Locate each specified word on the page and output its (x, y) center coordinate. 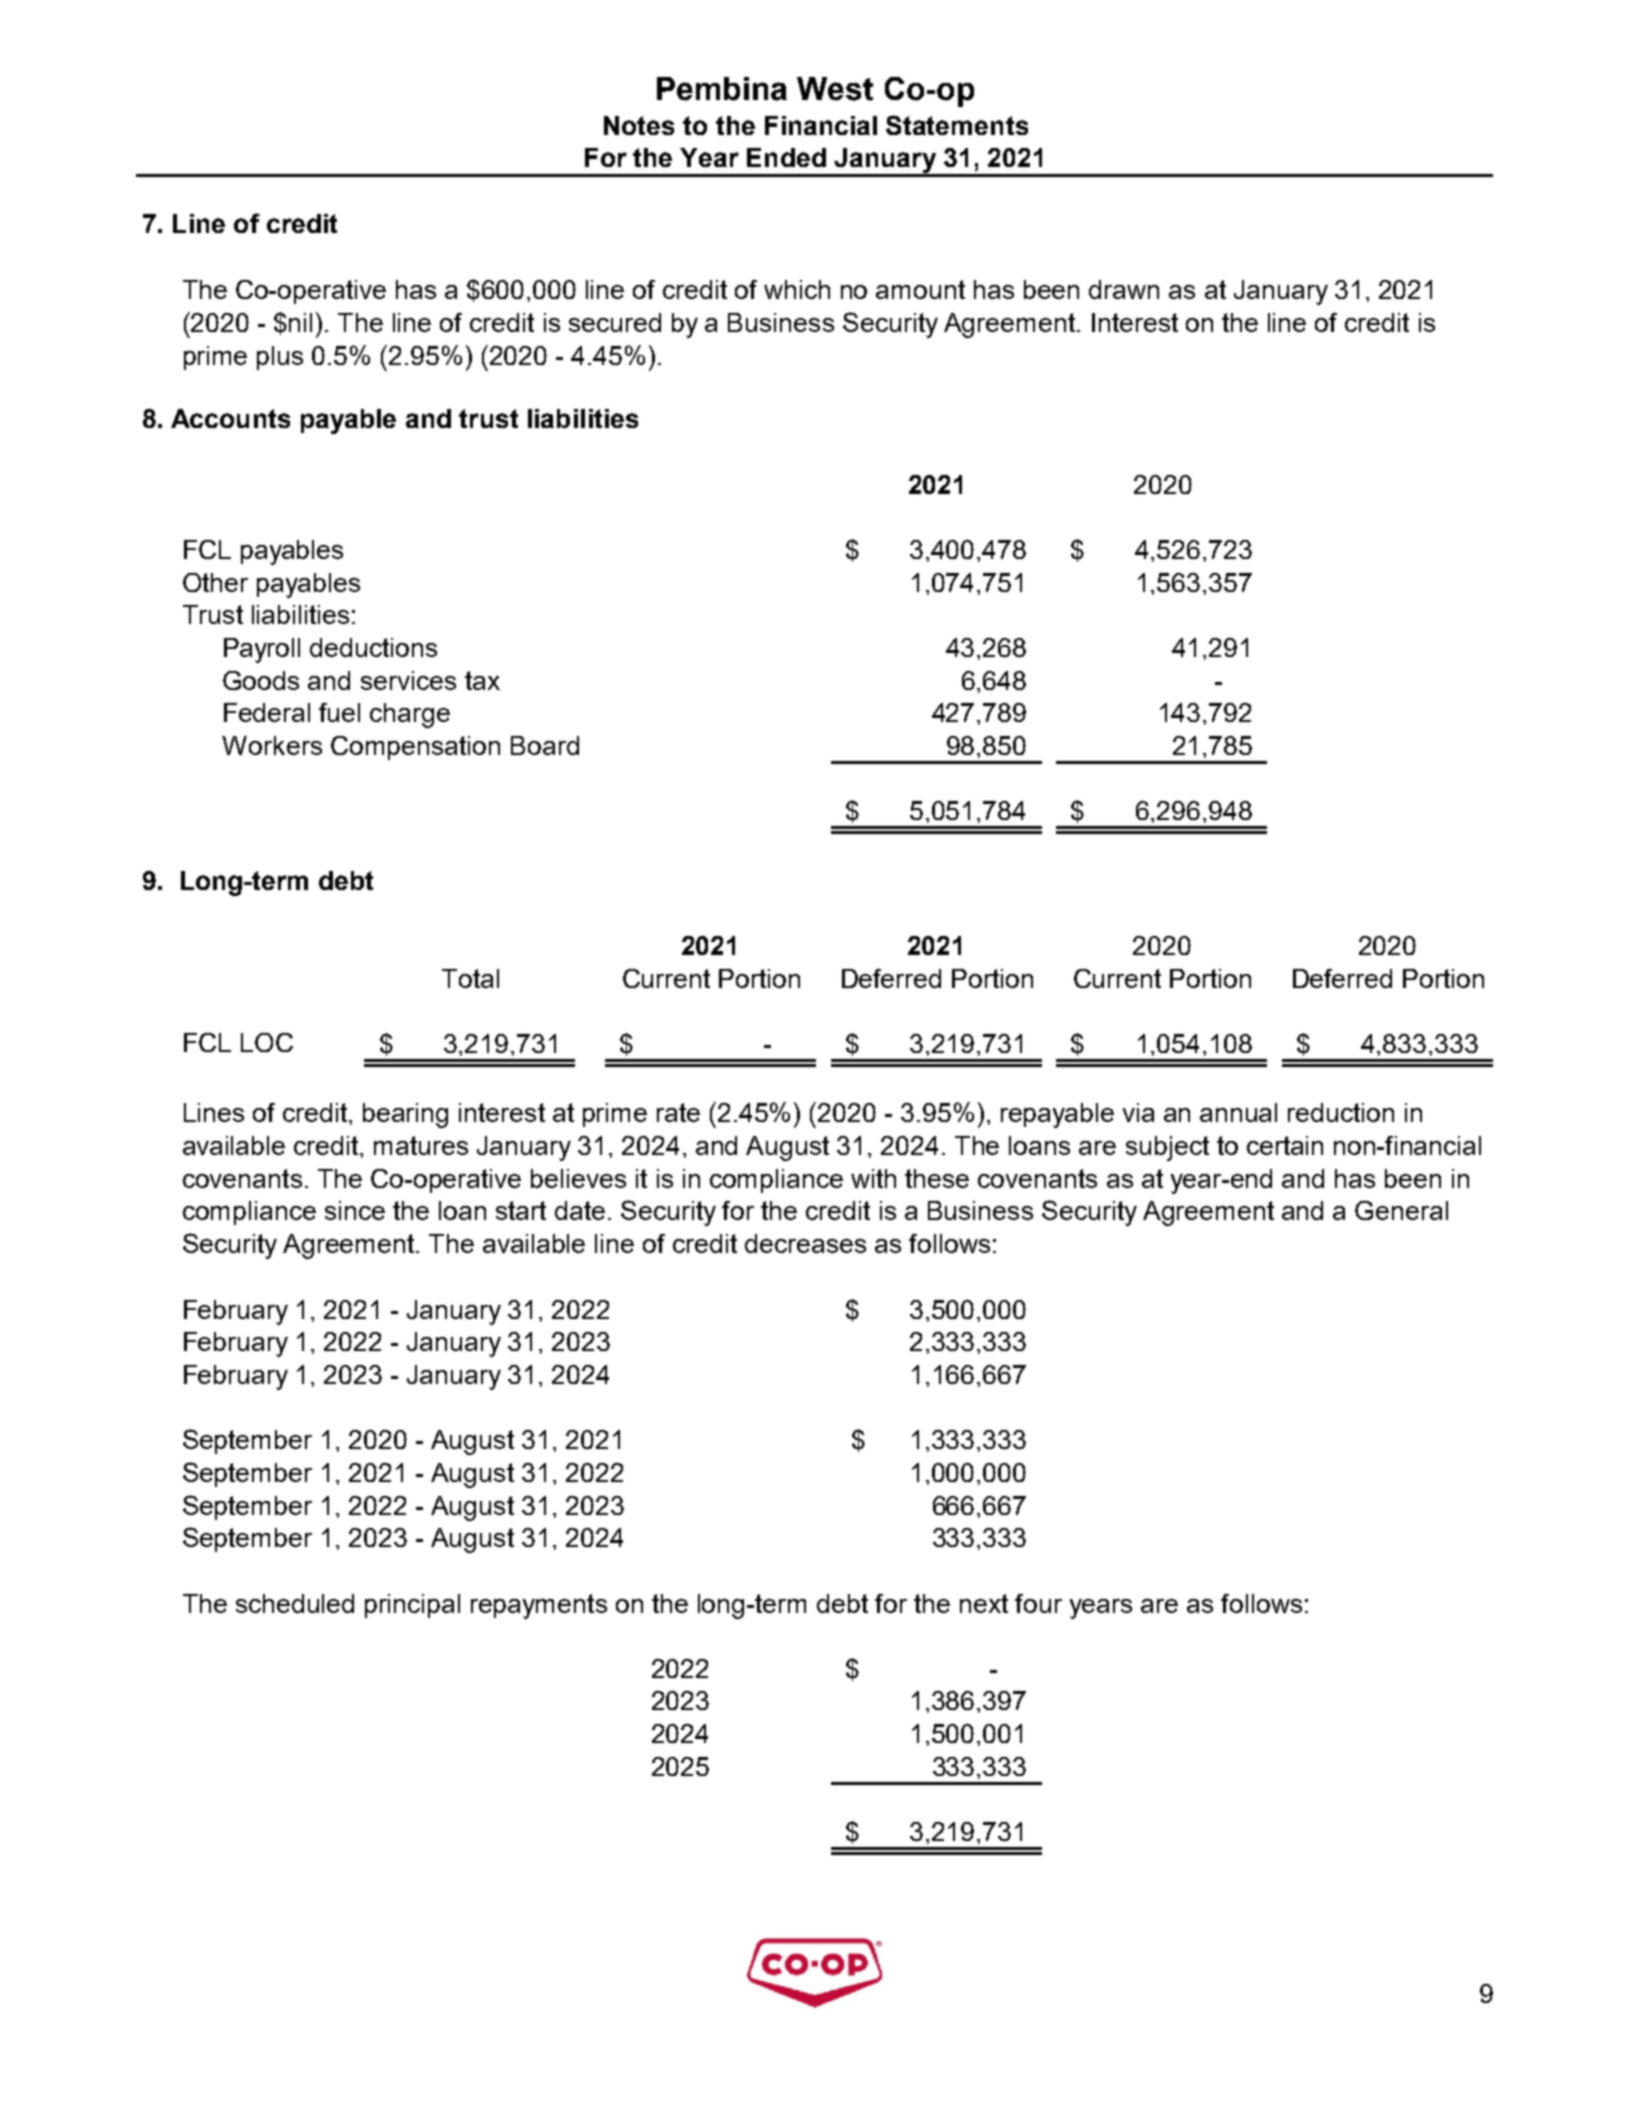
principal (412, 1606)
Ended (786, 157)
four (1038, 1603)
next (984, 1603)
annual (1238, 1112)
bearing (405, 1115)
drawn (1124, 289)
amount (920, 289)
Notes (639, 125)
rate (678, 1112)
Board (545, 745)
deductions (373, 647)
